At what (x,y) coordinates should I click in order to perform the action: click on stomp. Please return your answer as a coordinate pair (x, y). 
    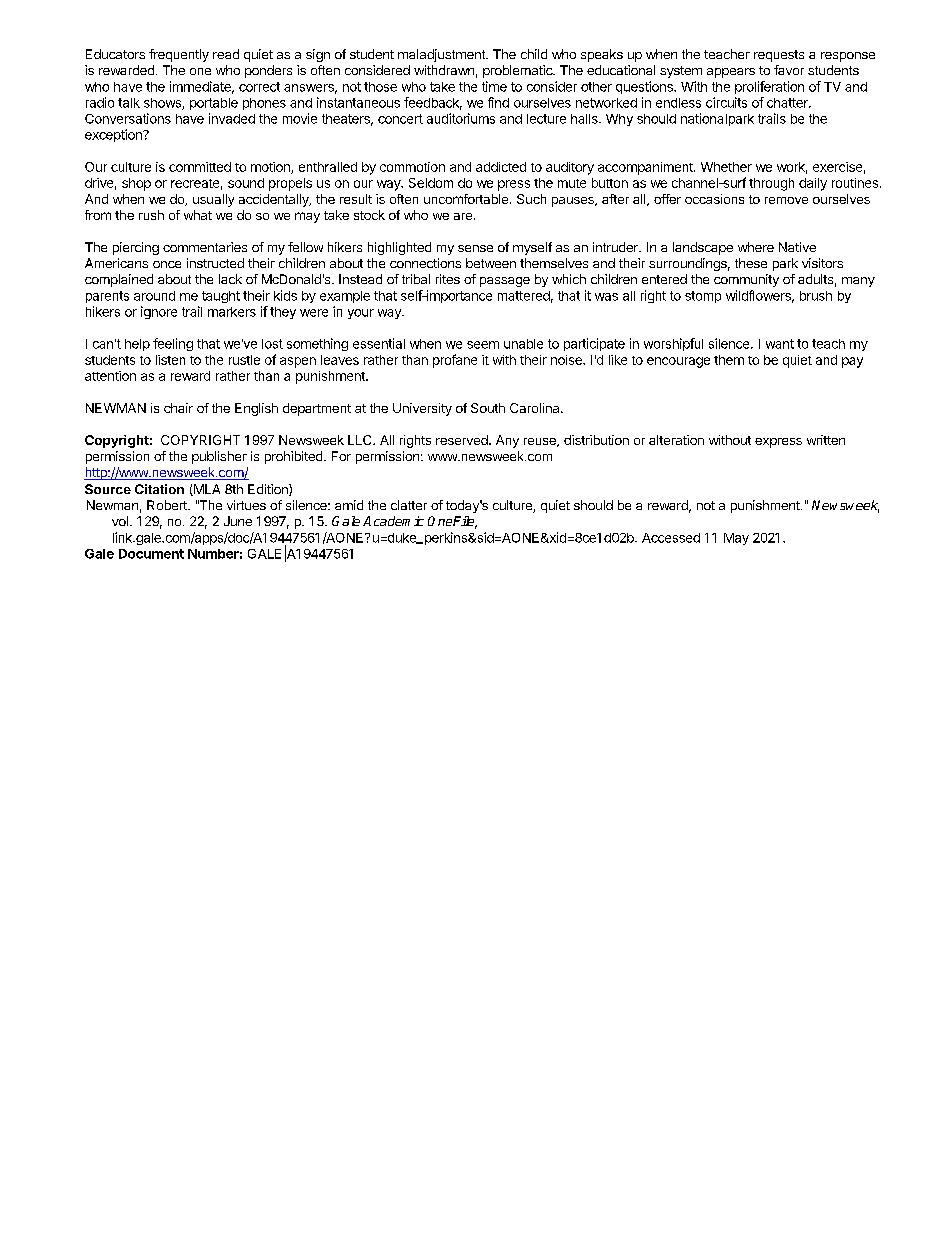
    Looking at the image, I should click on (703, 297).
